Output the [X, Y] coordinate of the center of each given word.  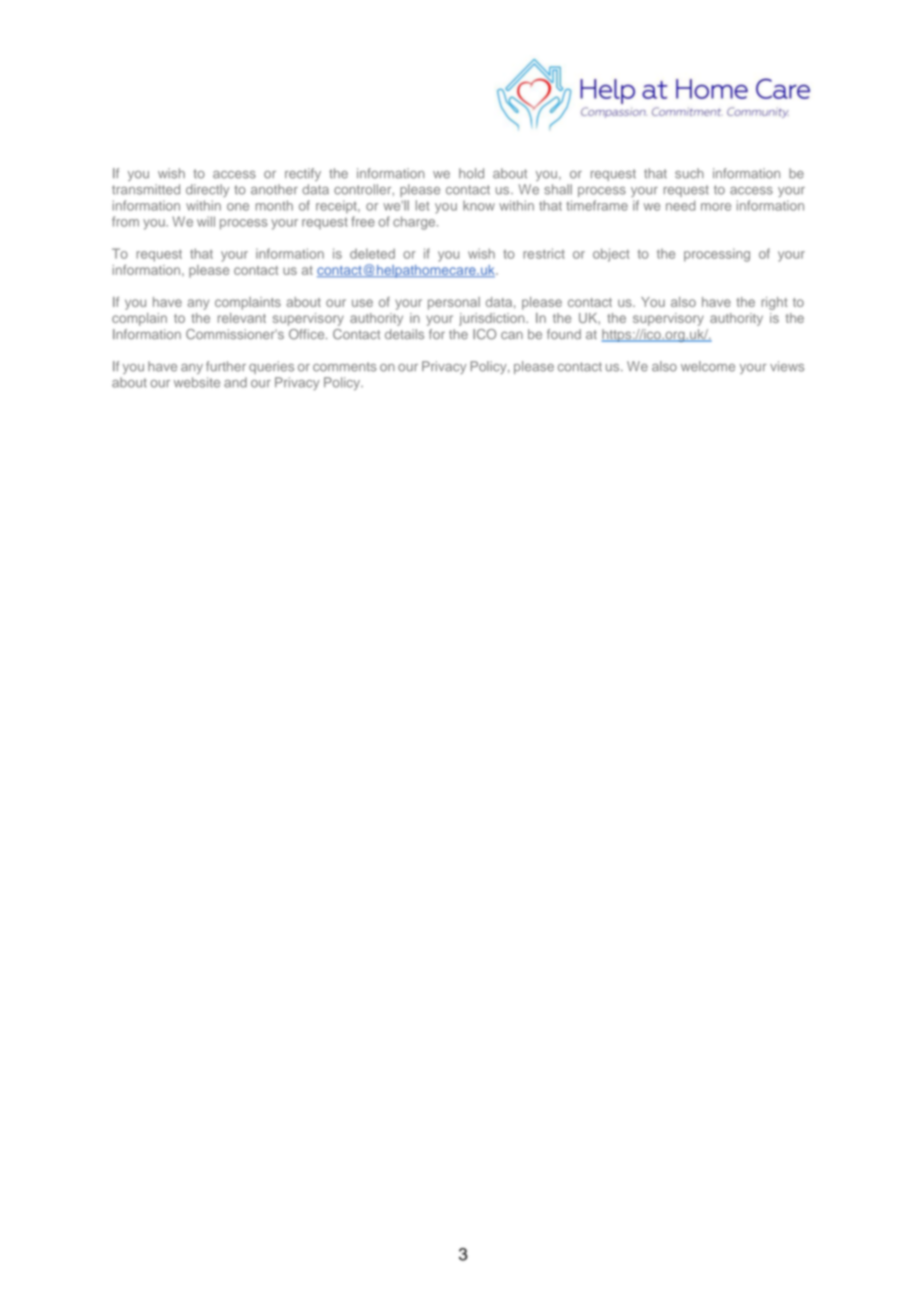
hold [471, 173]
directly [207, 190]
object [611, 255]
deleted [372, 253]
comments [345, 367]
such [689, 173]
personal [454, 303]
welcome [708, 366]
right [774, 303]
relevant [242, 318]
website [197, 382]
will [206, 221]
